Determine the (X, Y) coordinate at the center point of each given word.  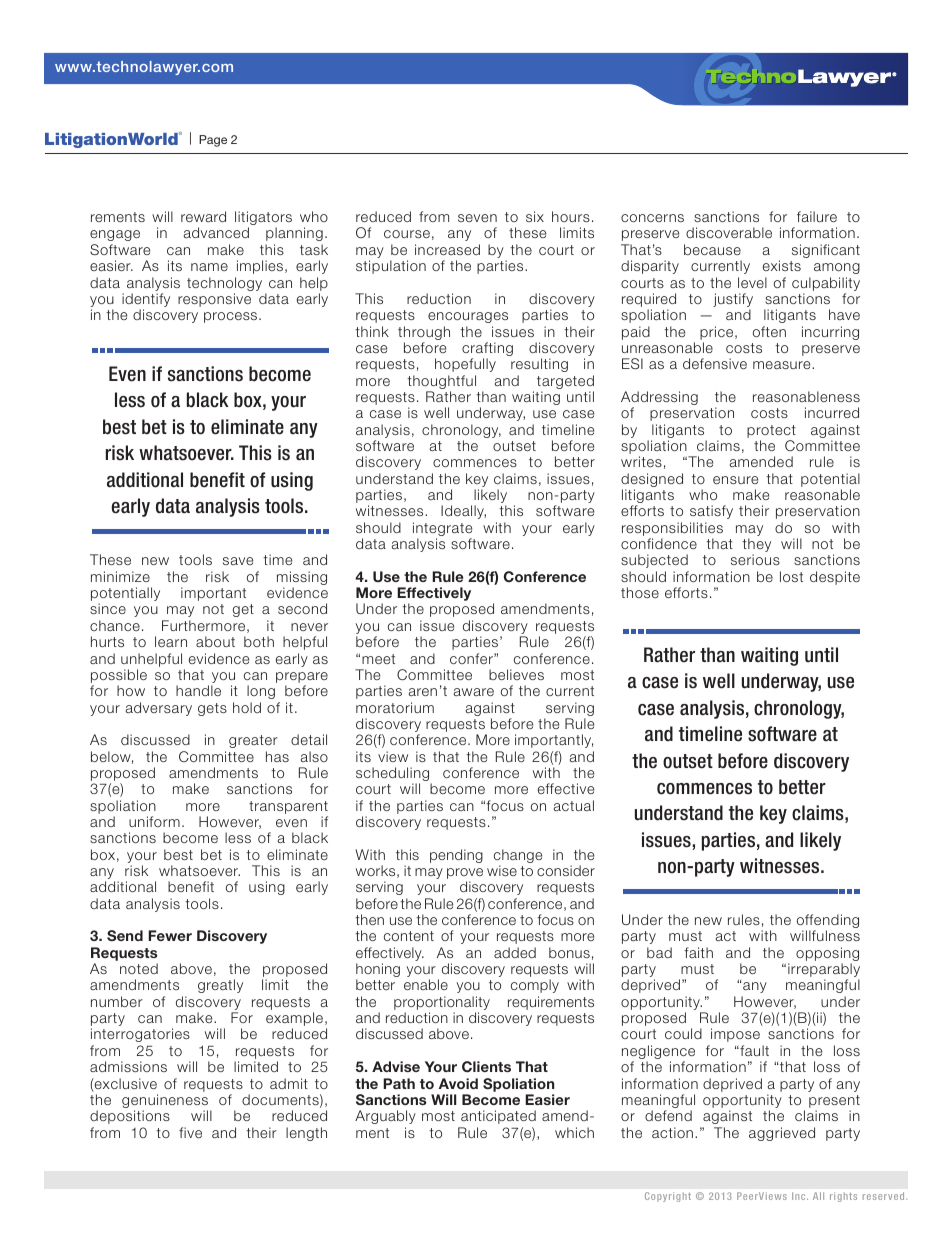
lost (791, 576)
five (190, 1132)
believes (516, 674)
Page (213, 141)
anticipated (498, 1117)
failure (817, 216)
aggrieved (782, 1134)
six (535, 216)
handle (198, 690)
